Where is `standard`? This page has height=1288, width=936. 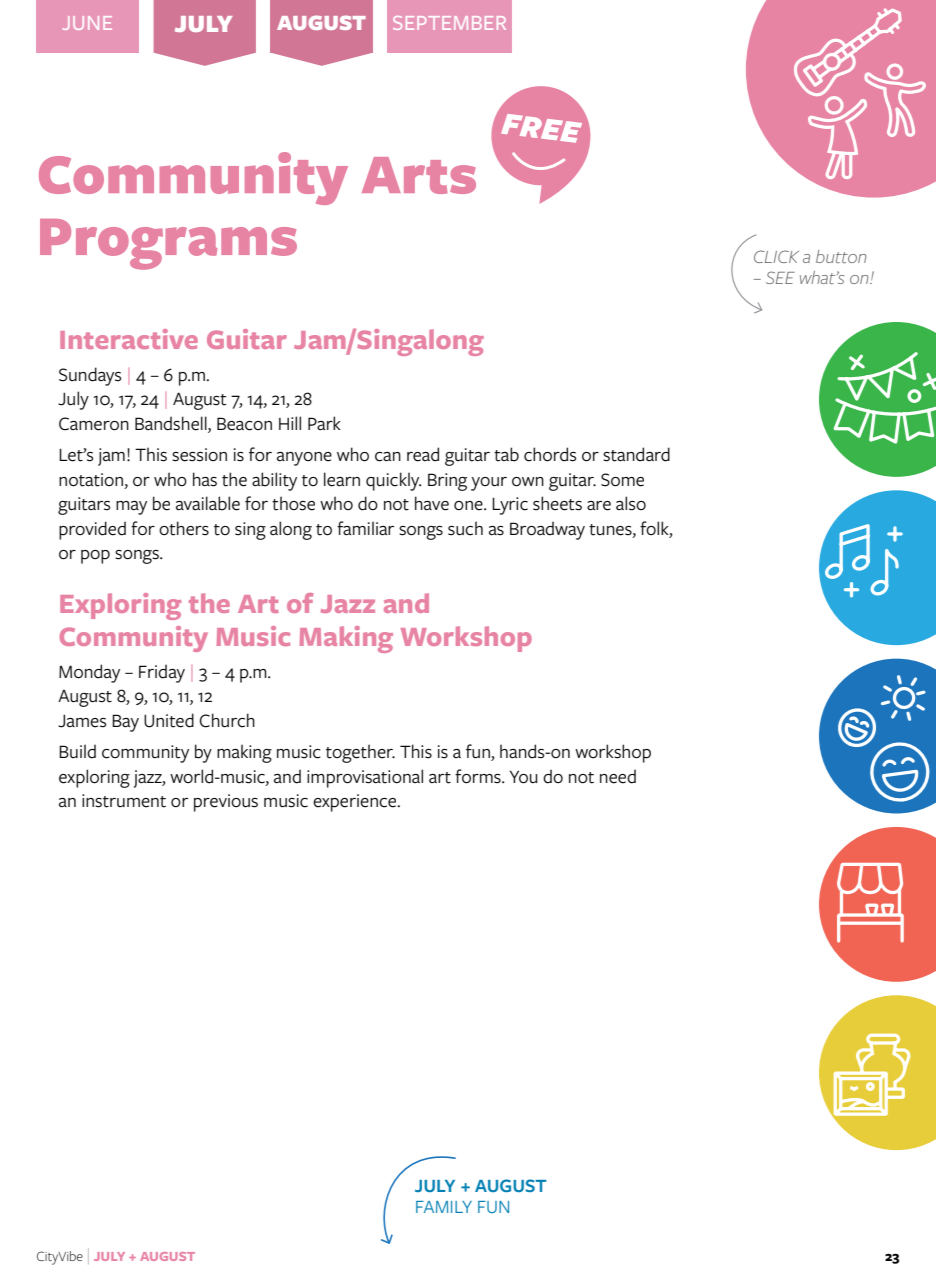
standard is located at coordinates (636, 454).
